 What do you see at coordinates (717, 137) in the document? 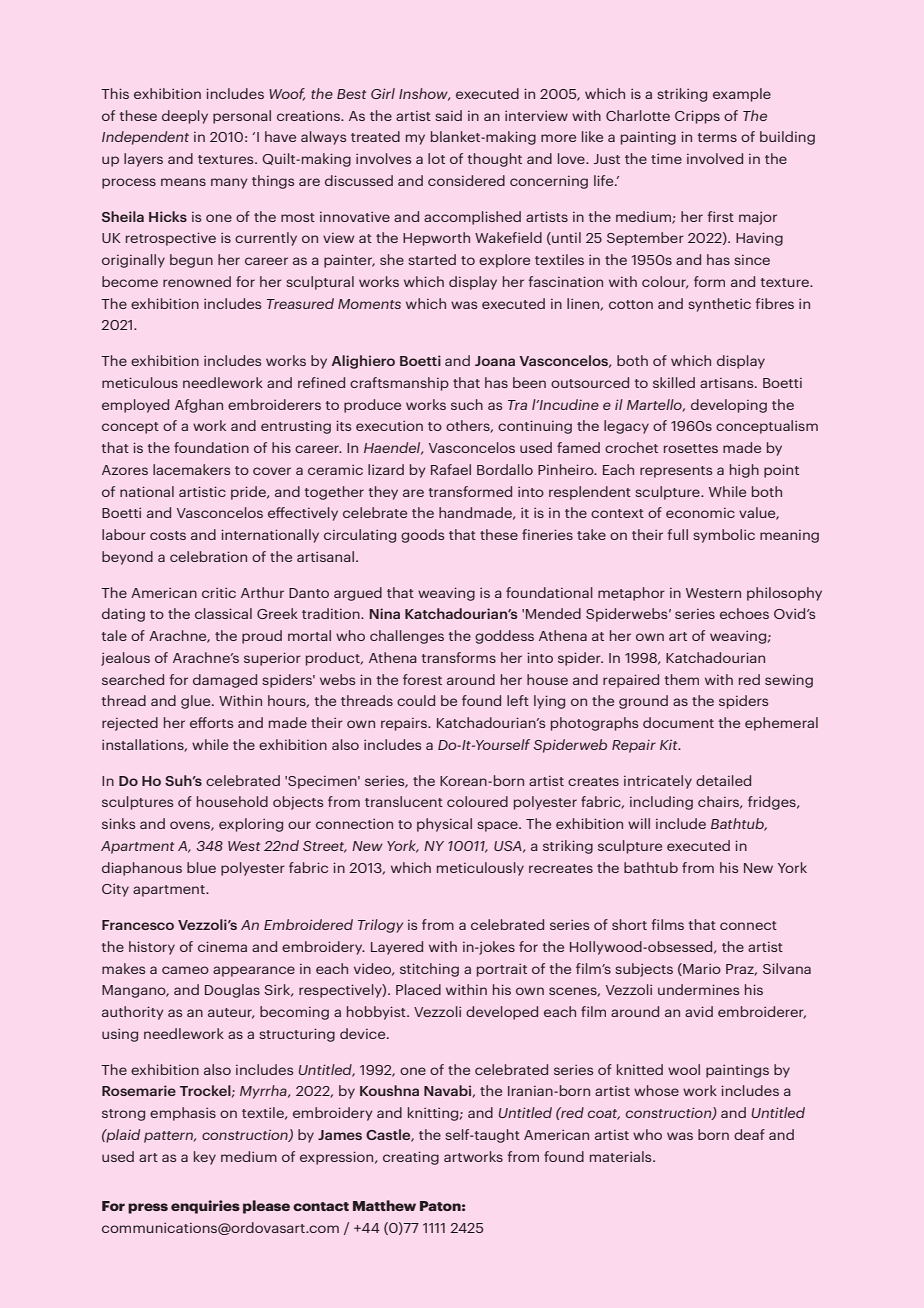
I see `terms` at bounding box center [717, 137].
